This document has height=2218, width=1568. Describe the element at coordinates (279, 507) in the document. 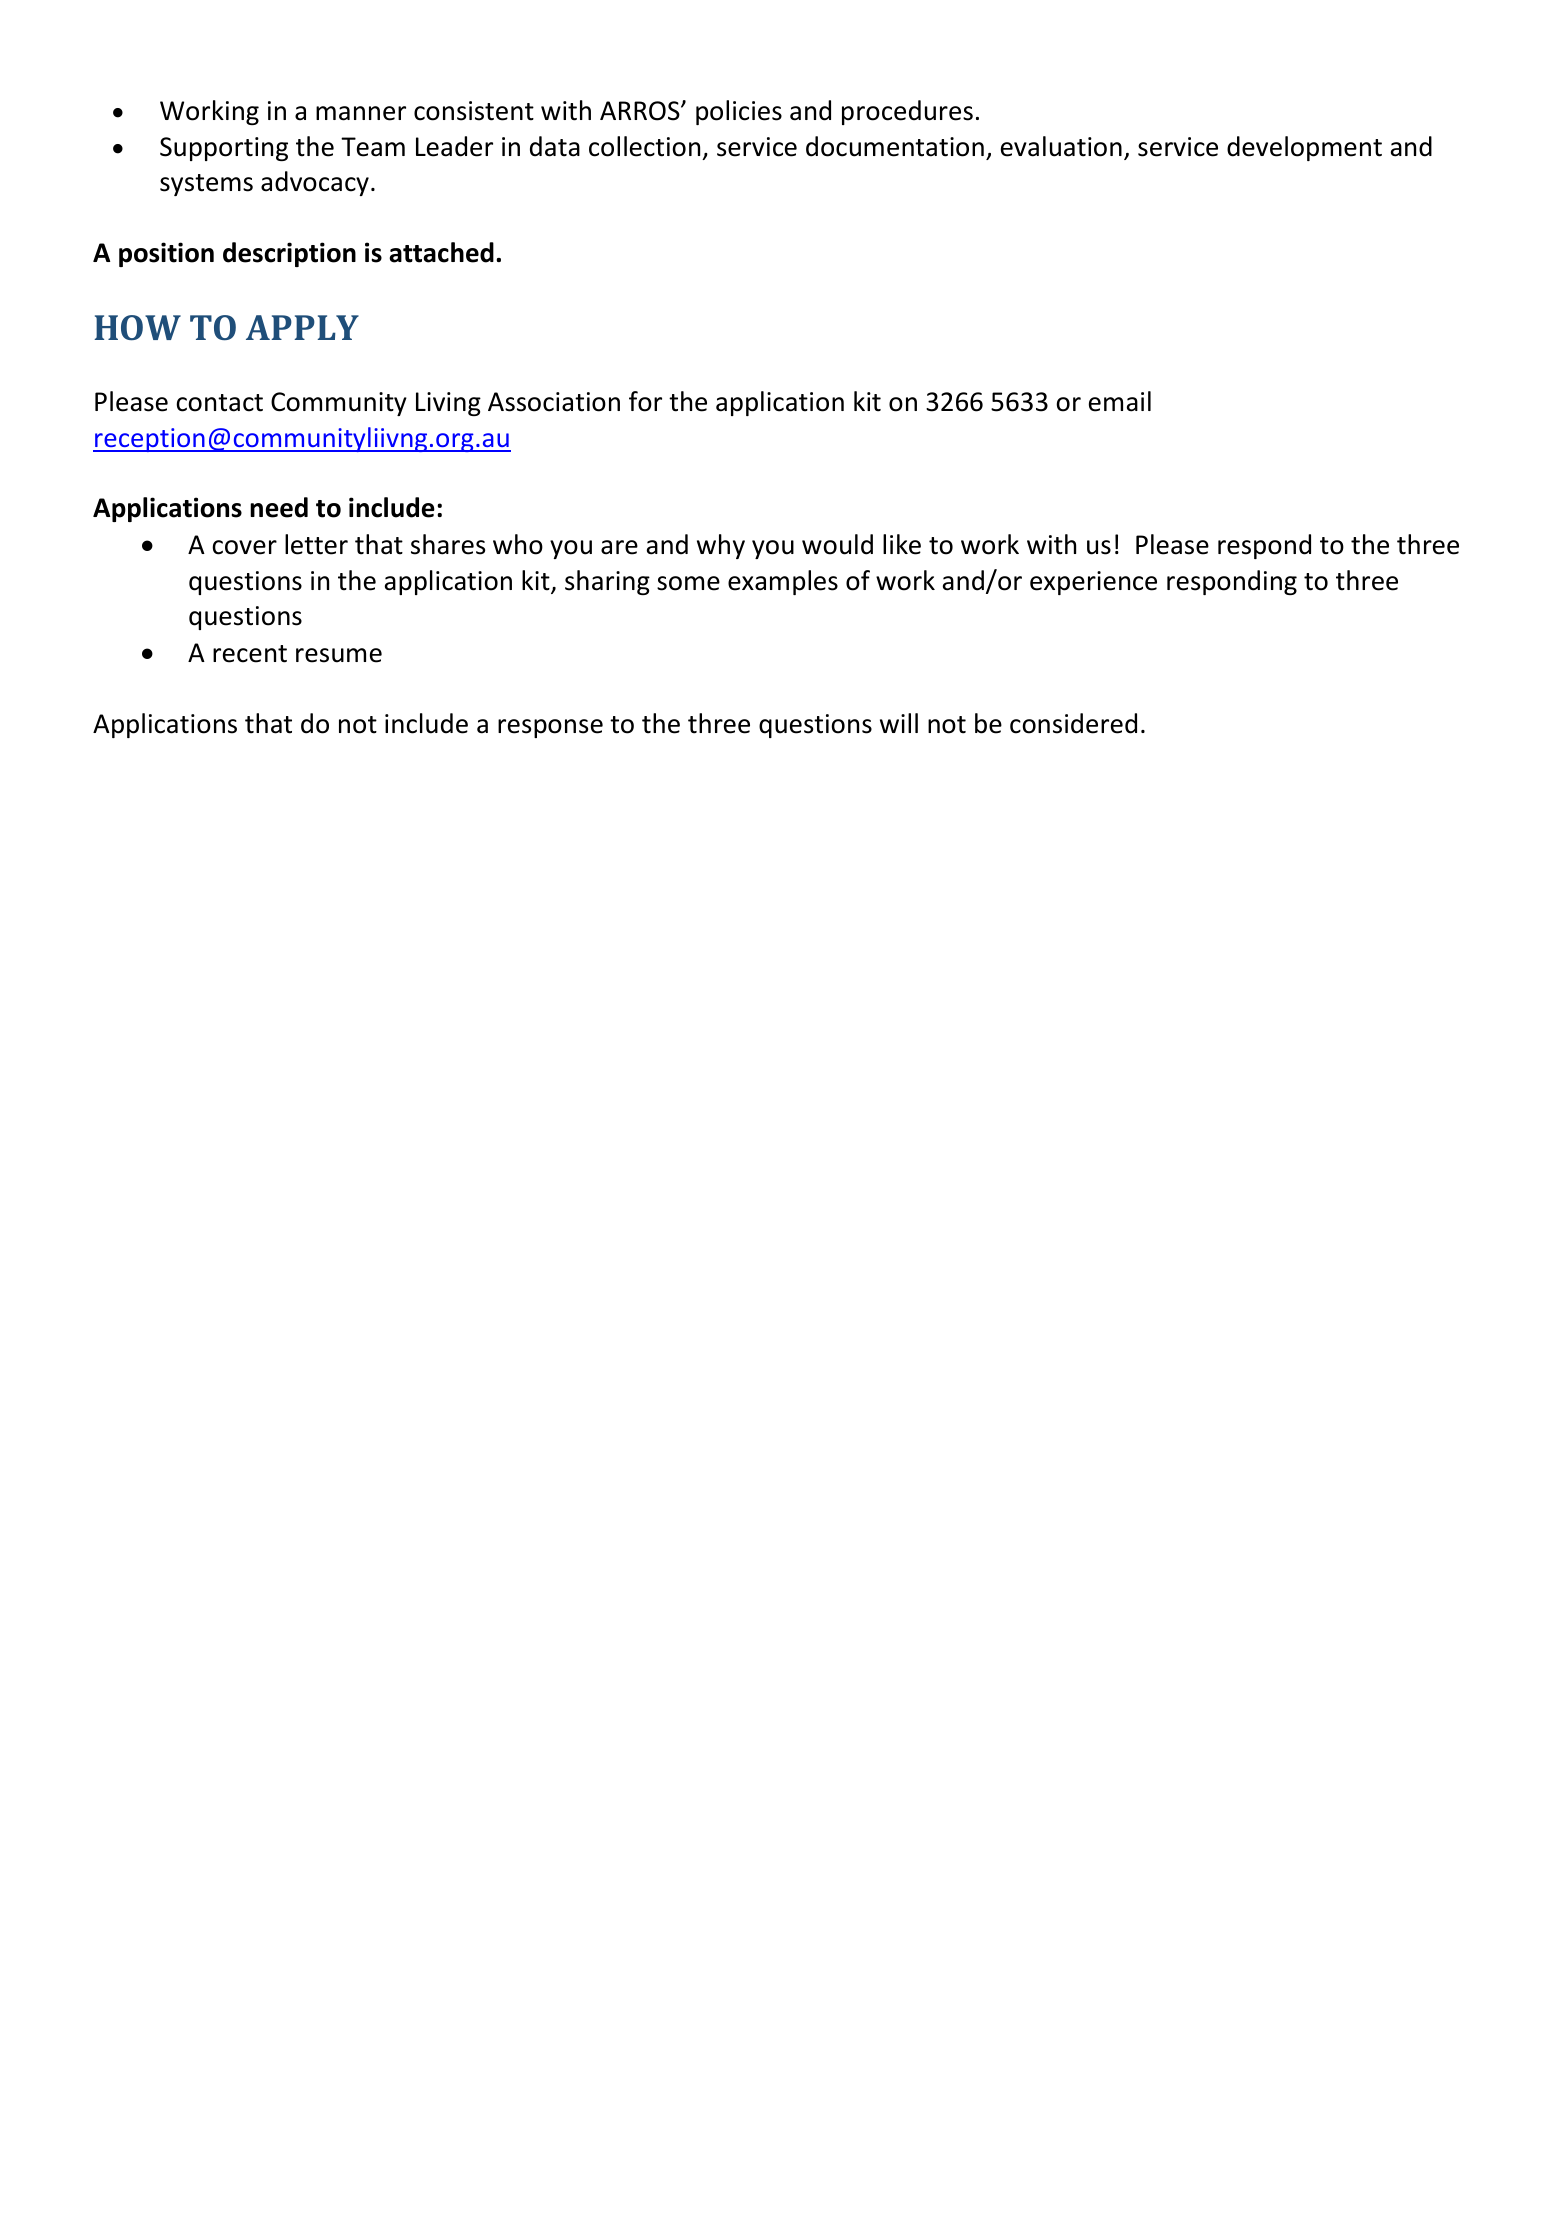

I see `need` at that location.
